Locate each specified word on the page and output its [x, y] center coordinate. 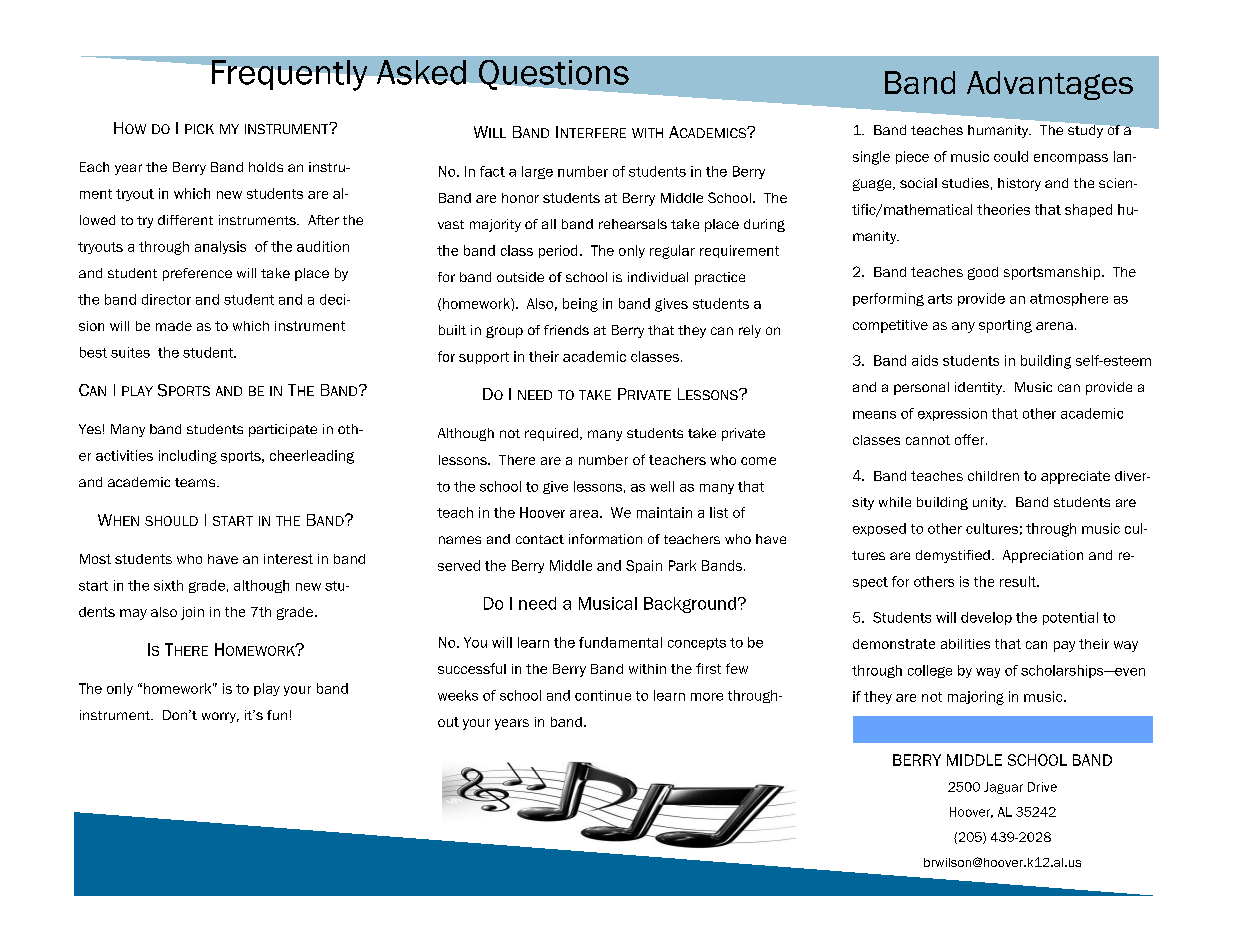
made [174, 326]
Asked [421, 72]
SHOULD [171, 521]
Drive [1042, 787]
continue [603, 695]
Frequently [289, 75]
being [580, 305]
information [605, 539]
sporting [1005, 326]
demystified [953, 556]
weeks [458, 695]
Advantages [1050, 85]
